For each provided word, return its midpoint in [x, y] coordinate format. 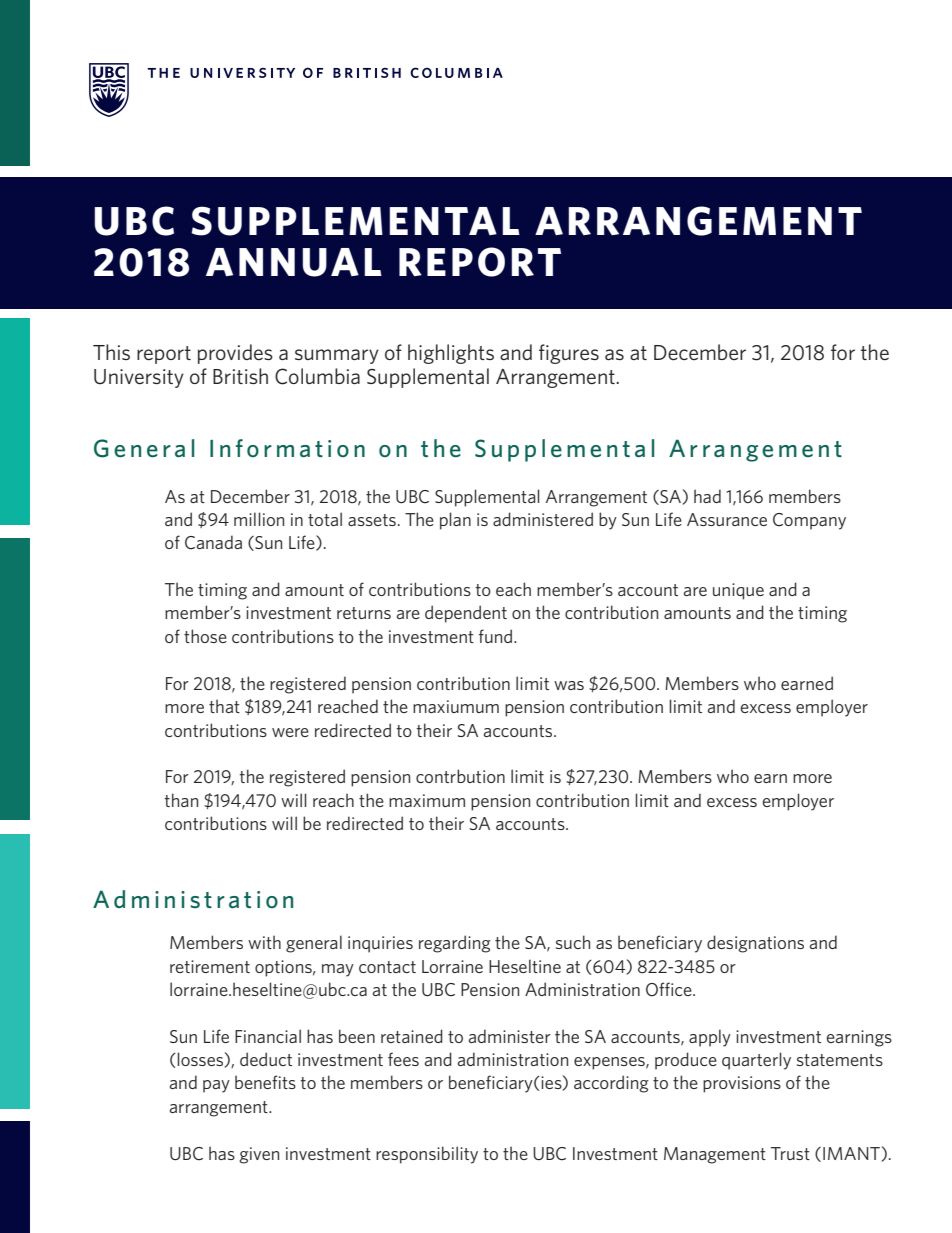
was [569, 685]
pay [216, 1086]
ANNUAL [294, 262]
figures [569, 354]
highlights [451, 354]
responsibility [427, 1155]
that [224, 706]
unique [738, 591]
